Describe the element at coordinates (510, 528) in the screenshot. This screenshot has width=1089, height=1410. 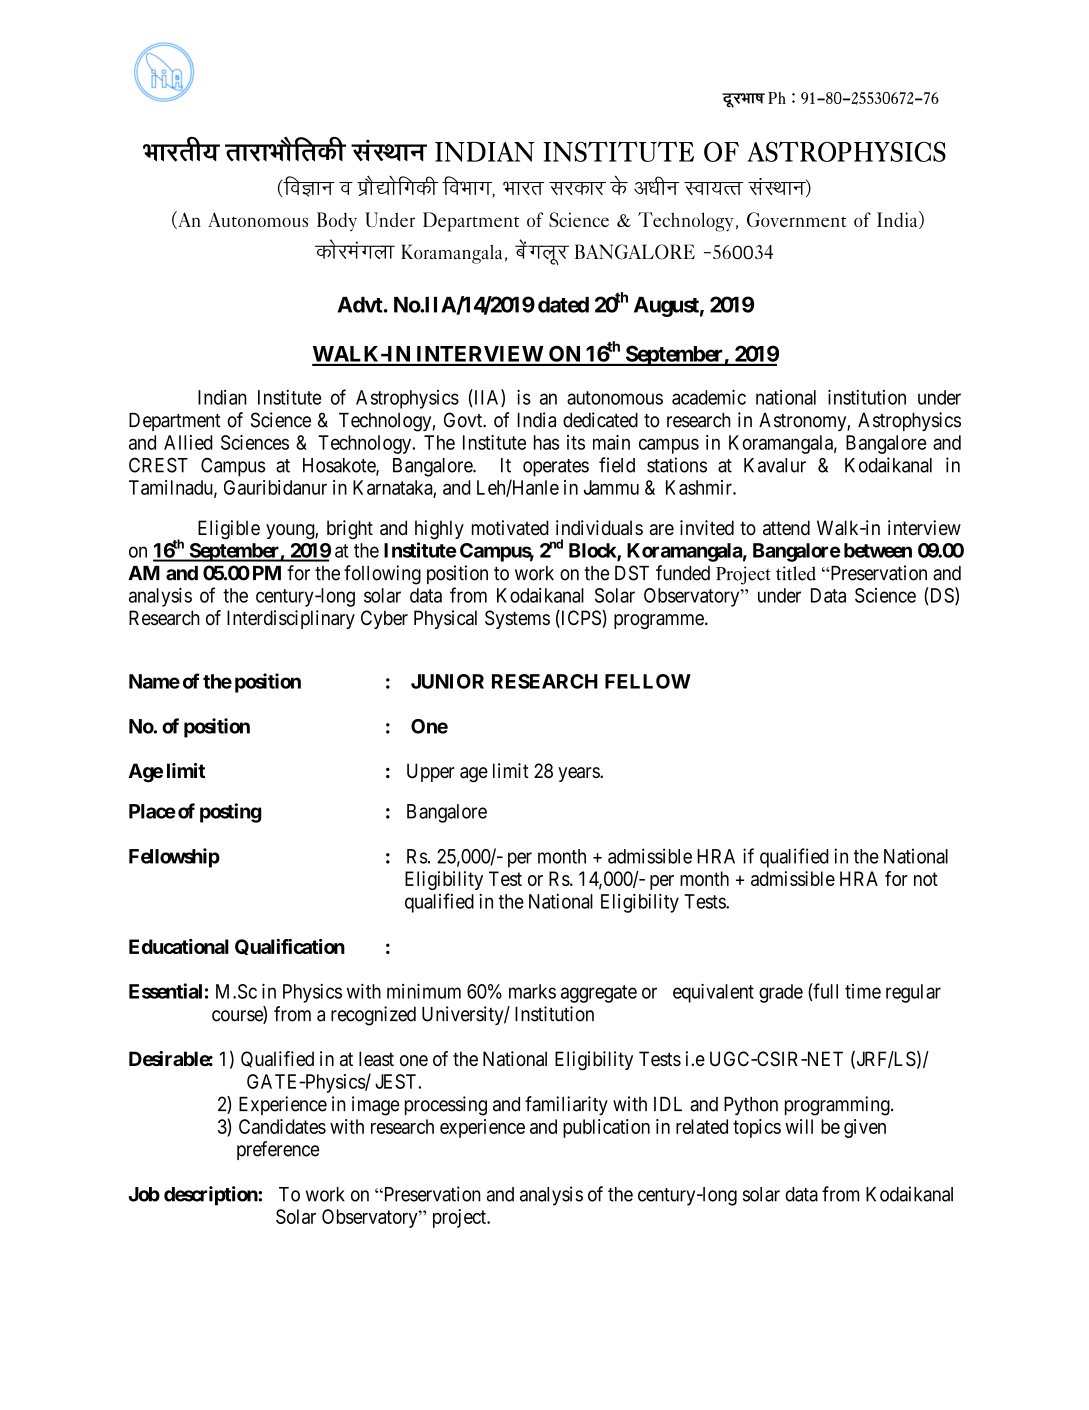
I see `motivated` at that location.
